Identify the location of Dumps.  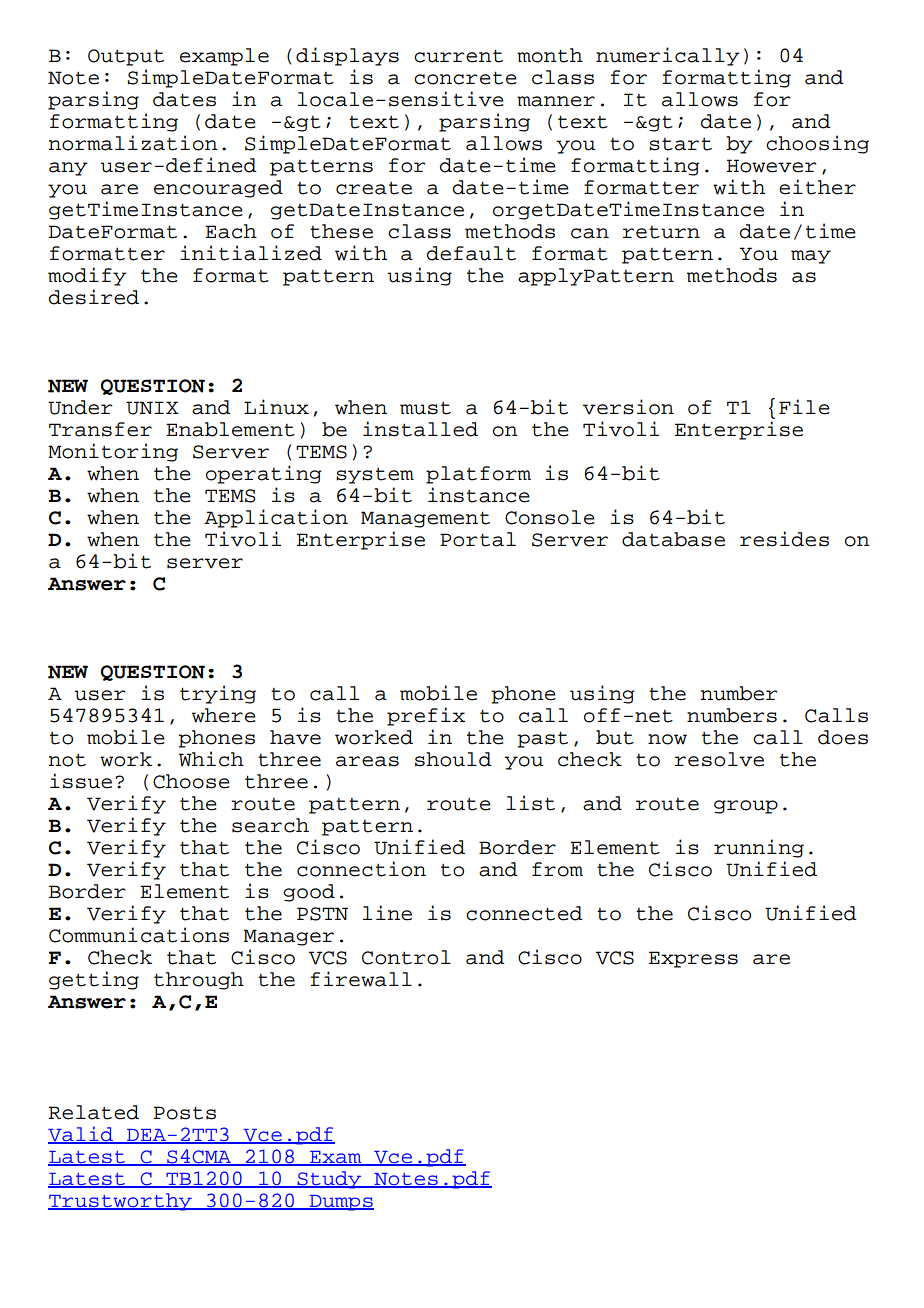
(340, 1203).
